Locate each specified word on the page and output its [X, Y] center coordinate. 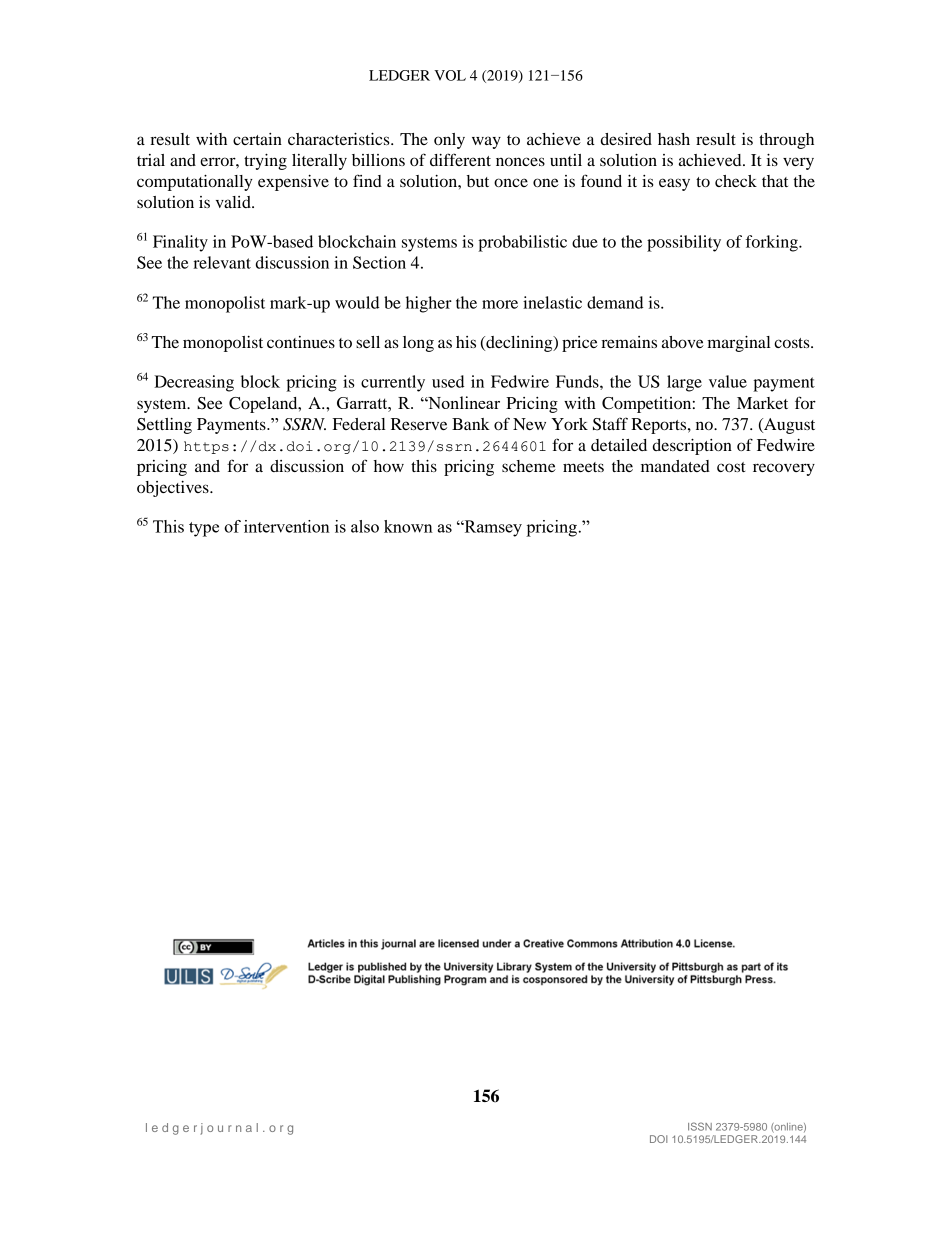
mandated [675, 466]
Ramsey [492, 528]
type [204, 529]
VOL [450, 75]
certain [257, 139]
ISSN [700, 1126]
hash [674, 139]
